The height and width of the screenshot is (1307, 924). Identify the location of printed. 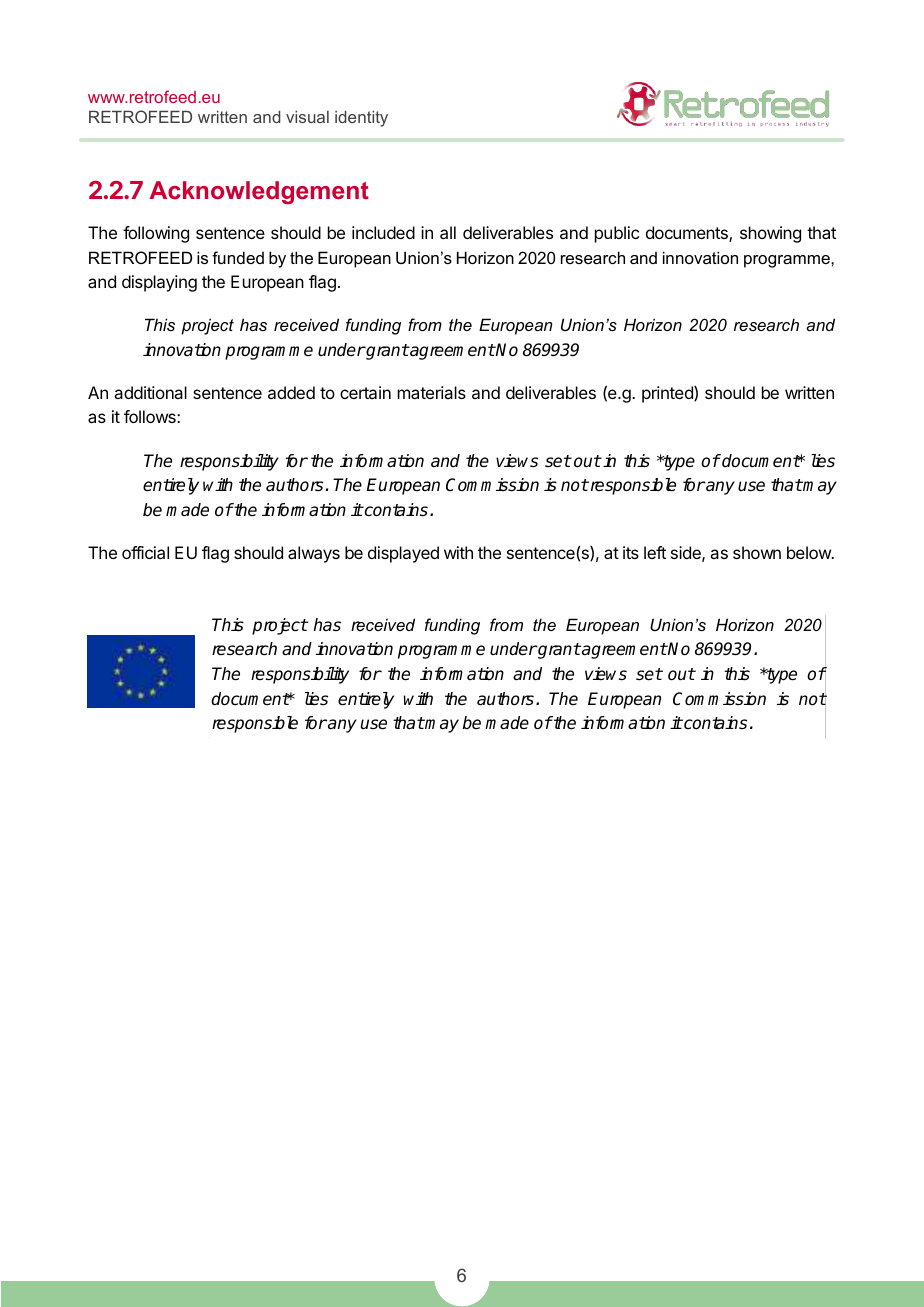
(668, 394).
